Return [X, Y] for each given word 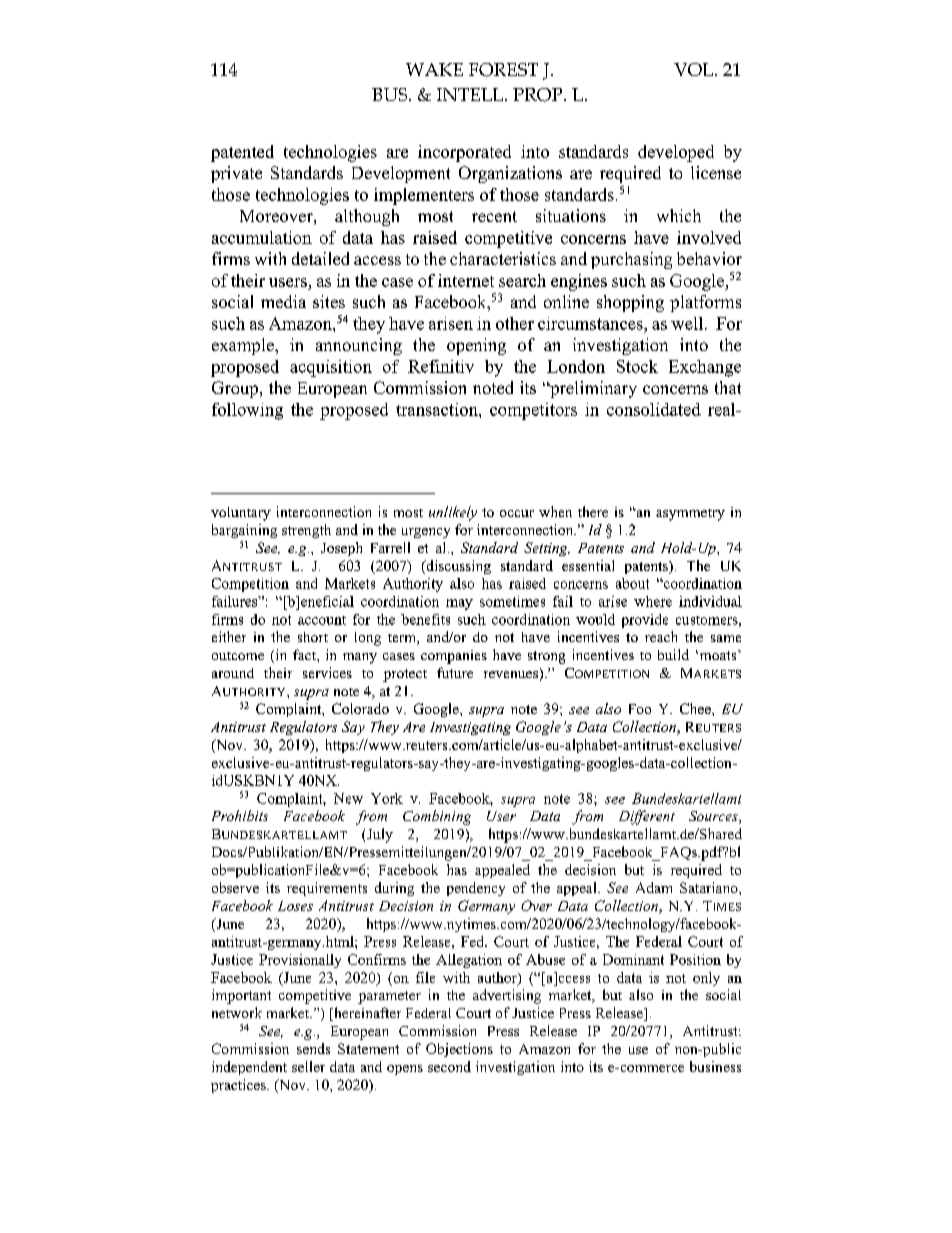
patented [242, 153]
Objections [459, 1050]
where [653, 601]
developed [676, 153]
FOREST [503, 70]
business [715, 1066]
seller [308, 1066]
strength [306, 531]
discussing [457, 567]
